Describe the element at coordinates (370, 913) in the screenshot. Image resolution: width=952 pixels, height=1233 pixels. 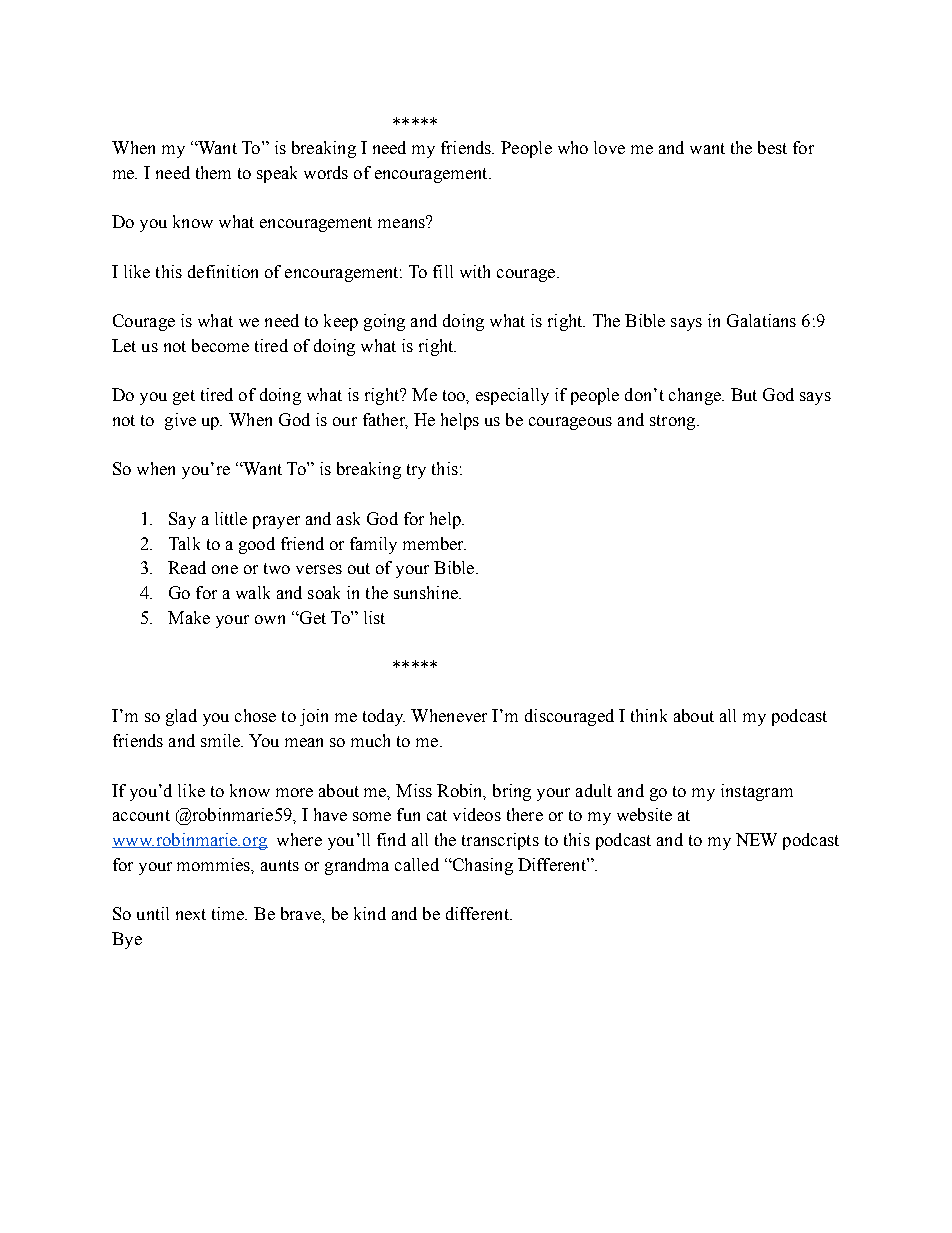
I see `kind` at that location.
